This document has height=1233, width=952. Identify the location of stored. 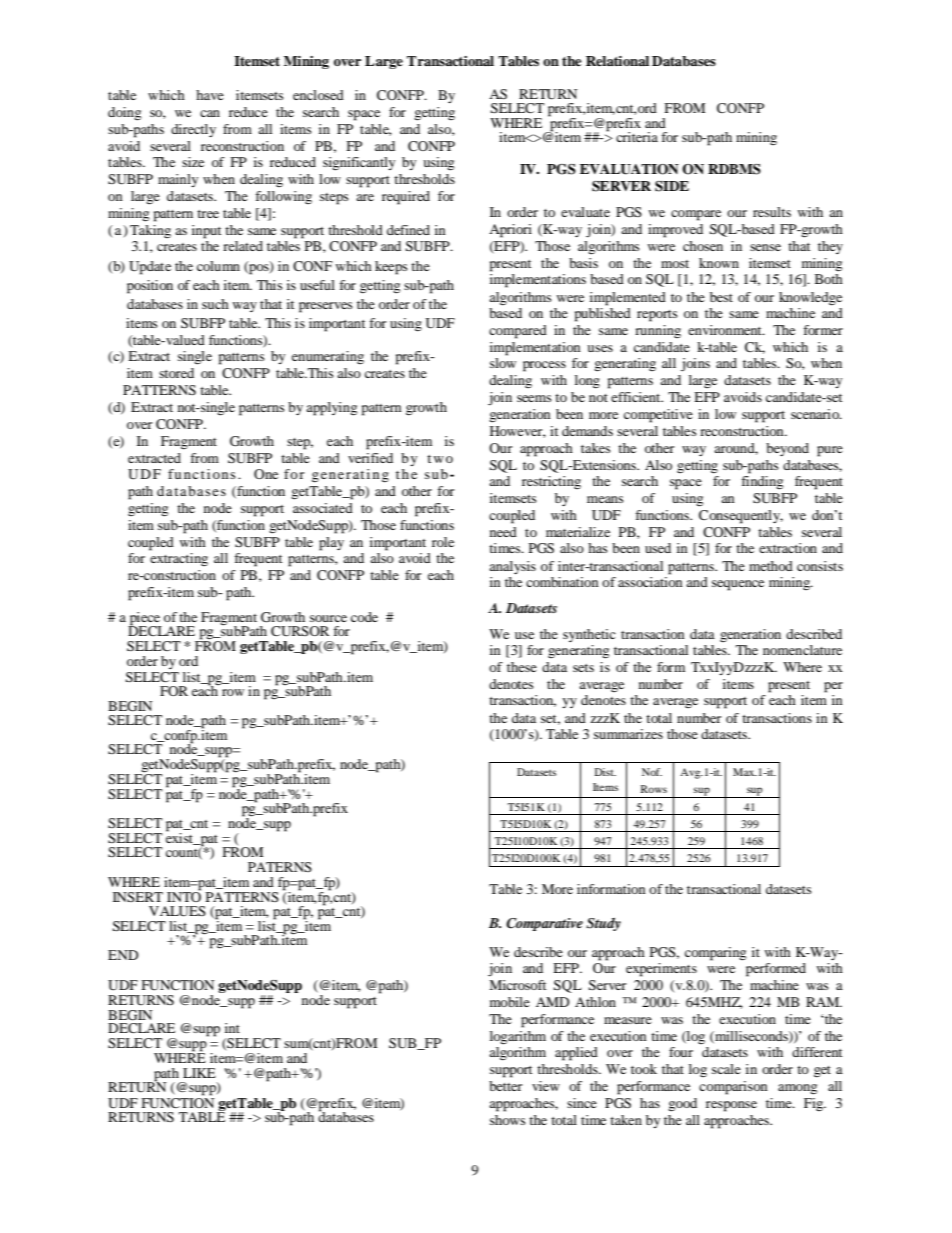
(176, 373).
